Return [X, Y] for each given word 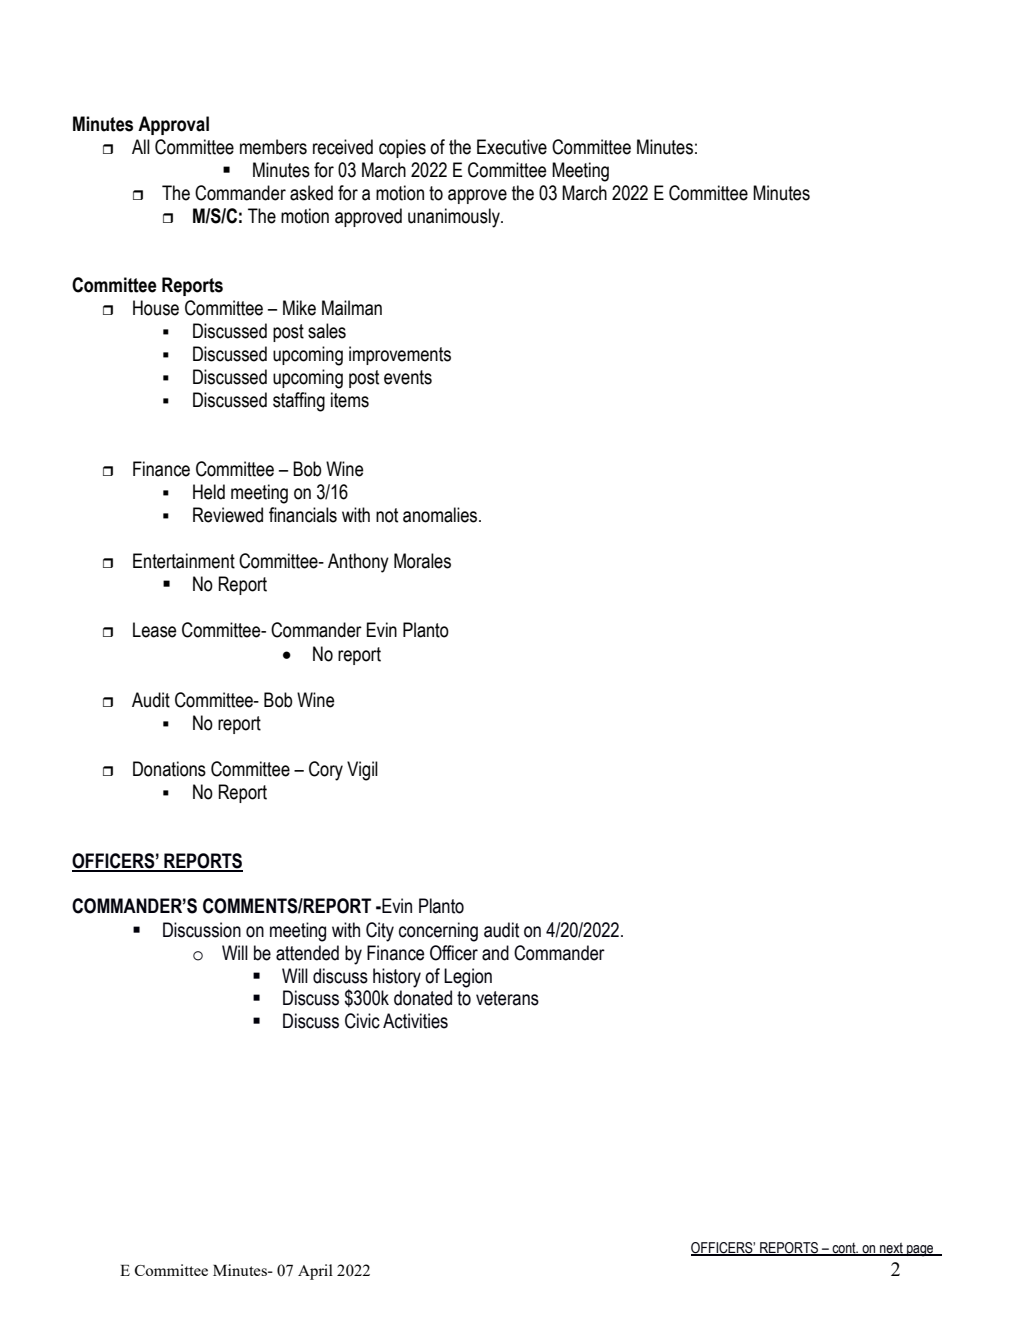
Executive [512, 147]
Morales [422, 561]
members [273, 147]
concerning [438, 932]
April [315, 1272]
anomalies [441, 515]
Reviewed [228, 515]
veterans [507, 998]
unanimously [455, 218]
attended [307, 953]
